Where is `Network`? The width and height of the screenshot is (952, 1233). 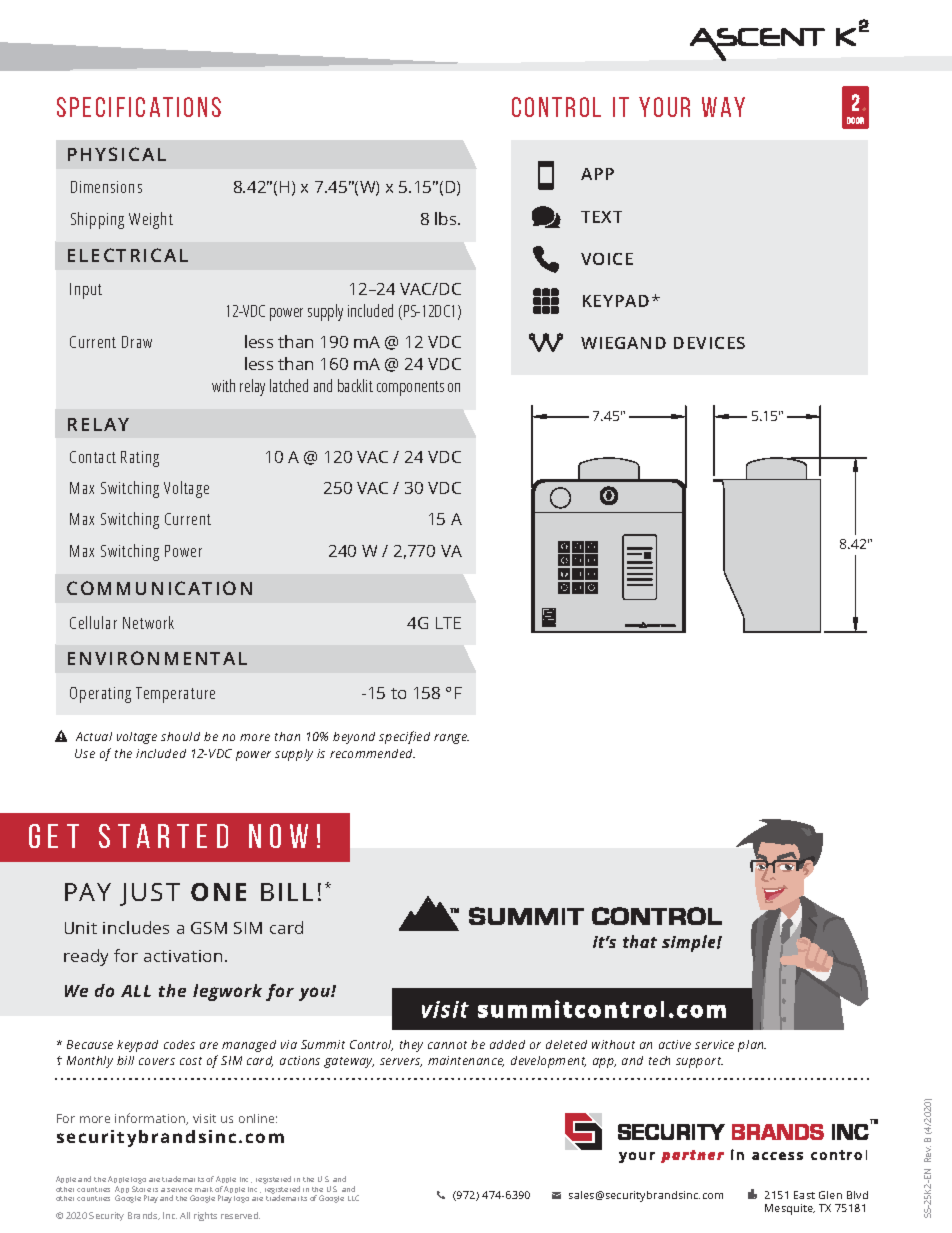 Network is located at coordinates (148, 622).
